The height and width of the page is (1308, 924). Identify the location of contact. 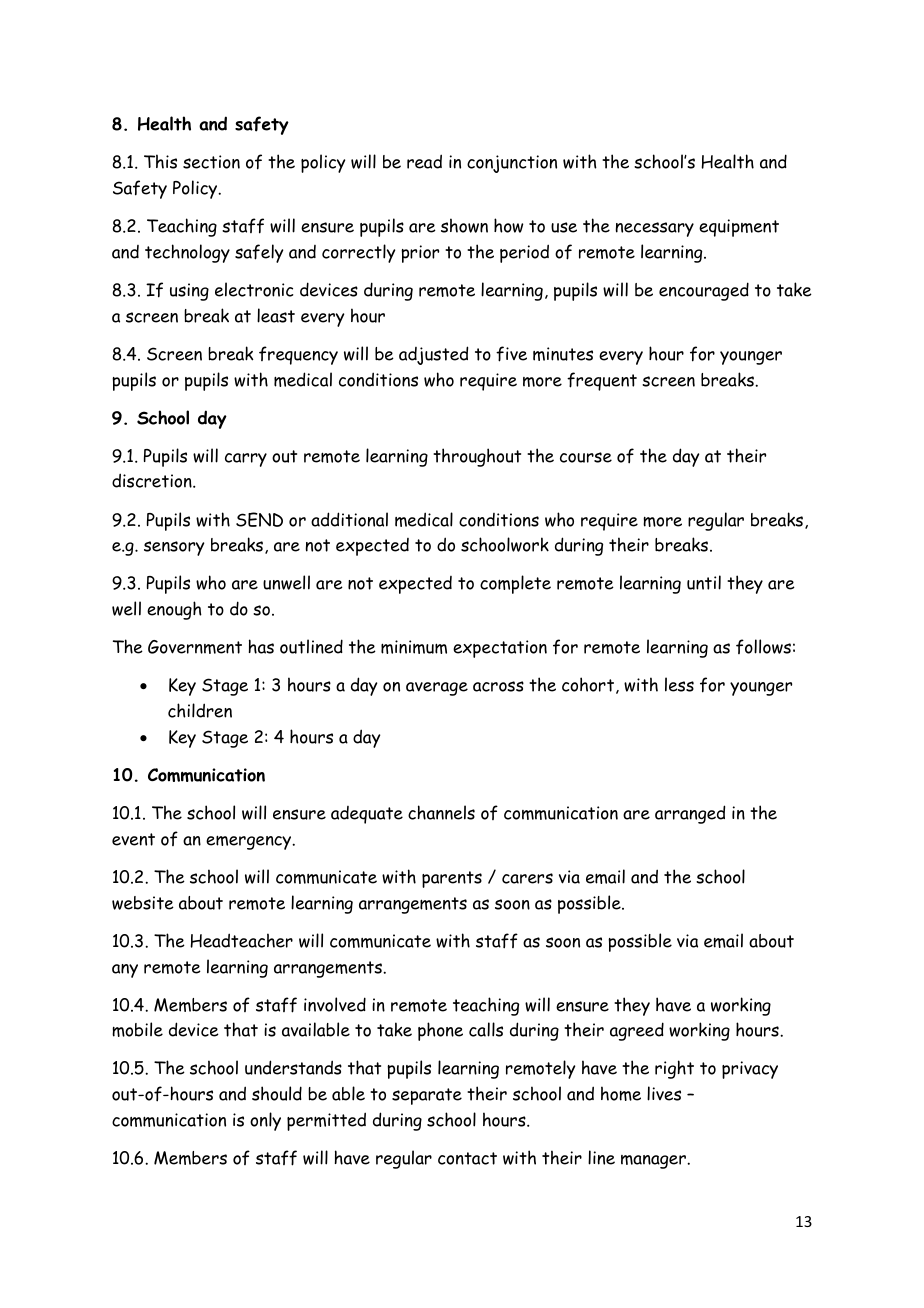
(467, 1158).
